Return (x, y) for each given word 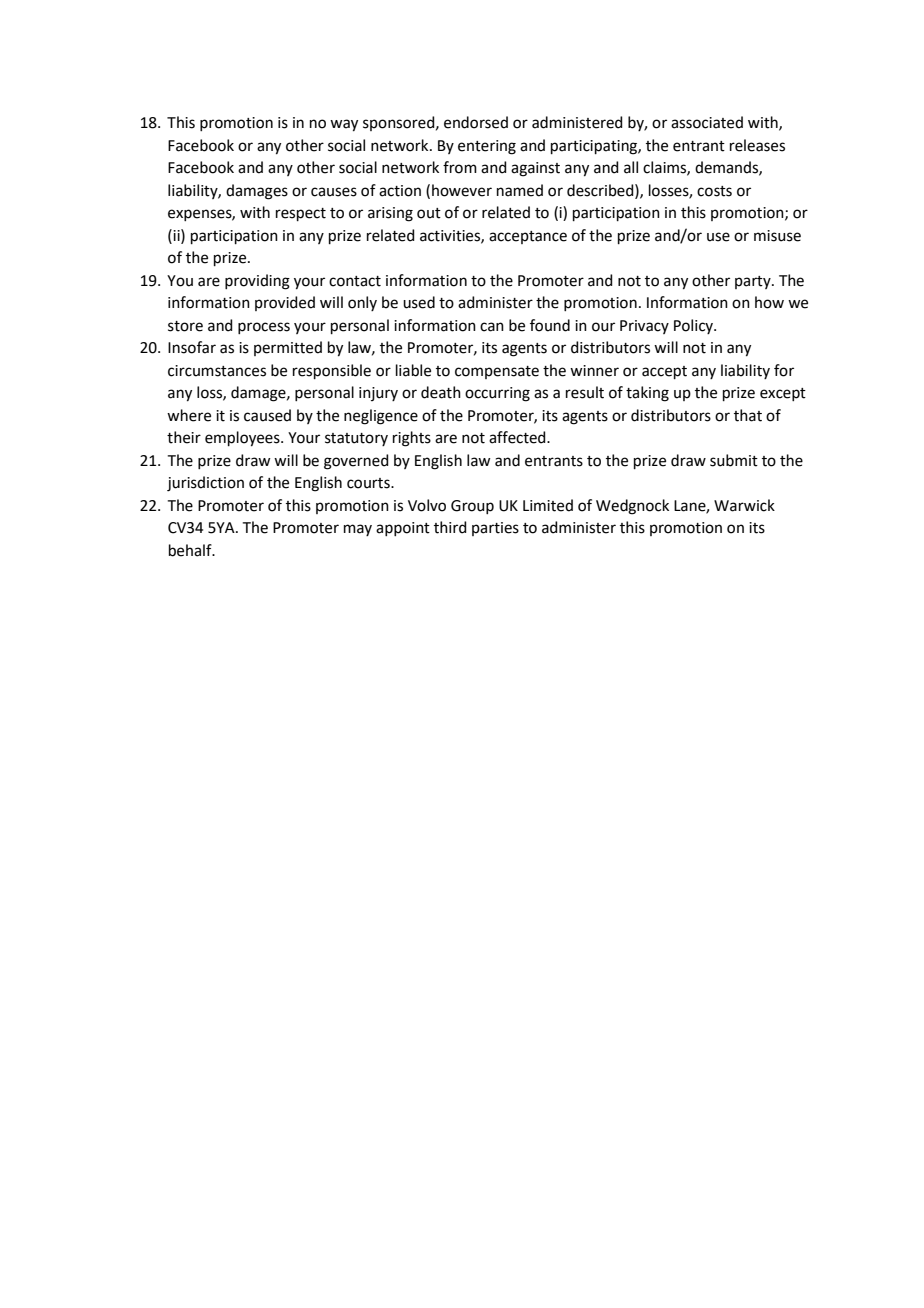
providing (257, 282)
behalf (191, 550)
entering (487, 147)
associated (707, 122)
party (754, 282)
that (748, 415)
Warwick (744, 505)
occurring (497, 394)
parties (495, 529)
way (344, 125)
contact (355, 281)
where (189, 415)
